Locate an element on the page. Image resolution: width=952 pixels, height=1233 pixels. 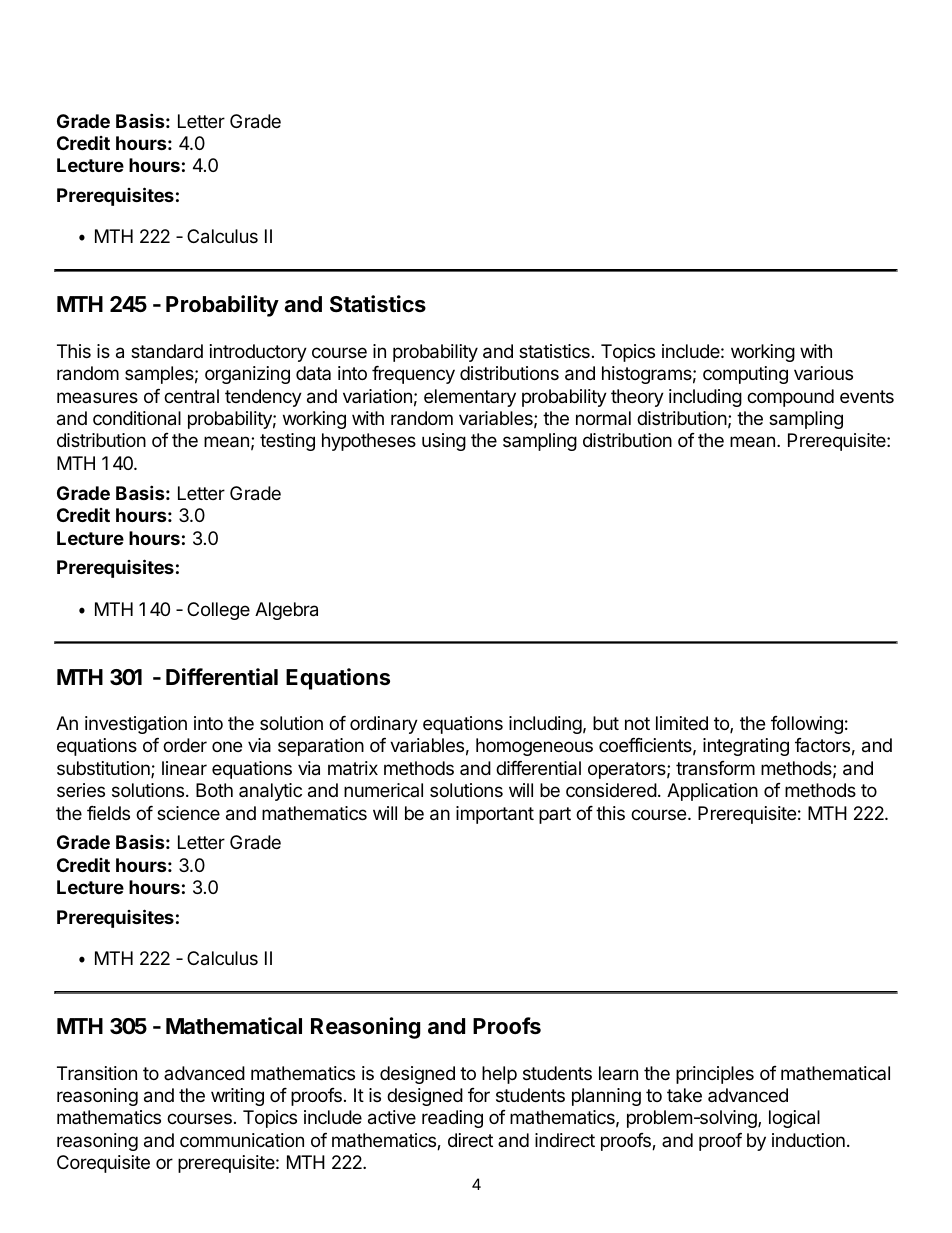
reading is located at coordinates (452, 1119).
